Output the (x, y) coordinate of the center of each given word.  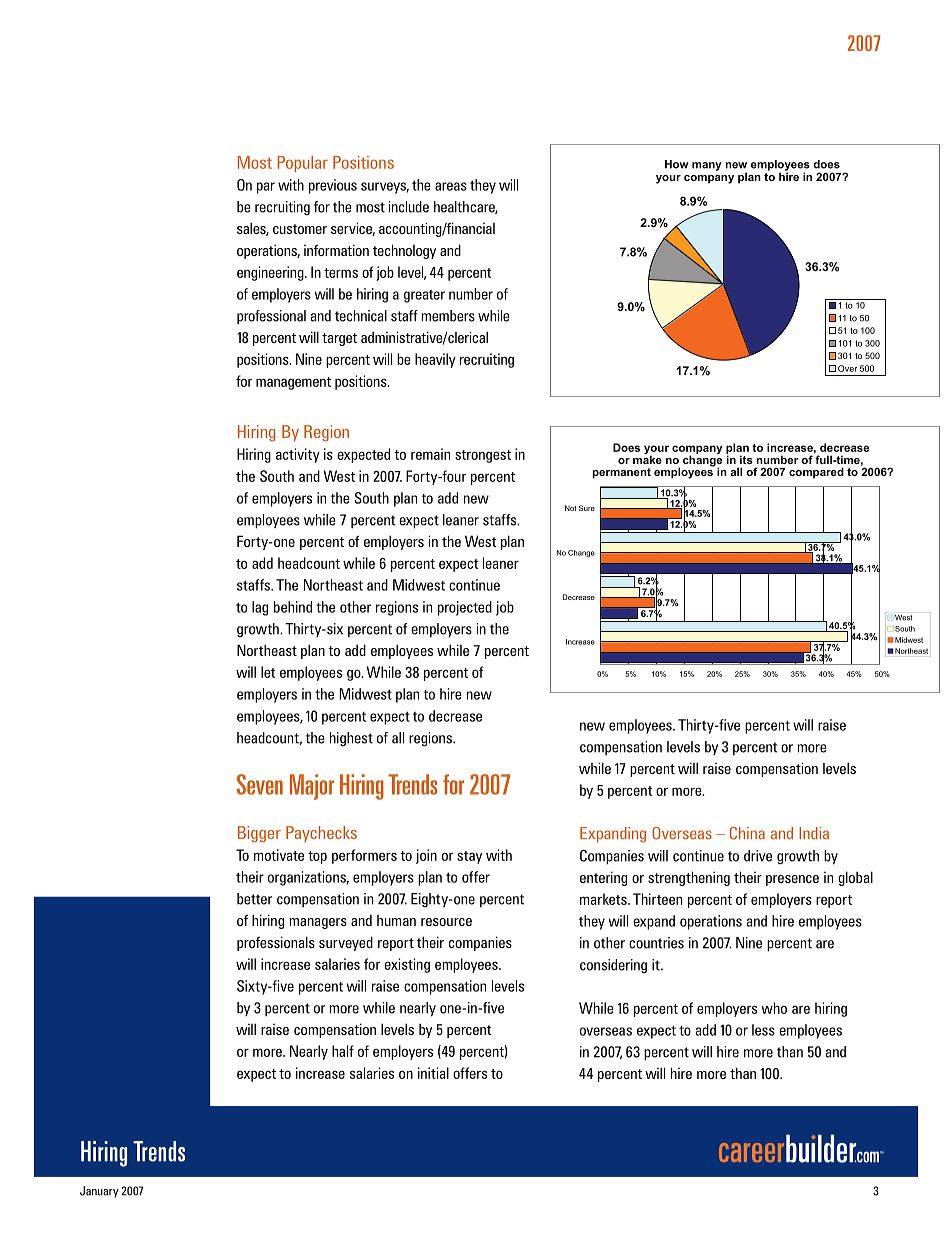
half (343, 1051)
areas (451, 186)
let (268, 672)
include (408, 207)
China (747, 833)
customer (300, 229)
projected (465, 608)
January (99, 1192)
